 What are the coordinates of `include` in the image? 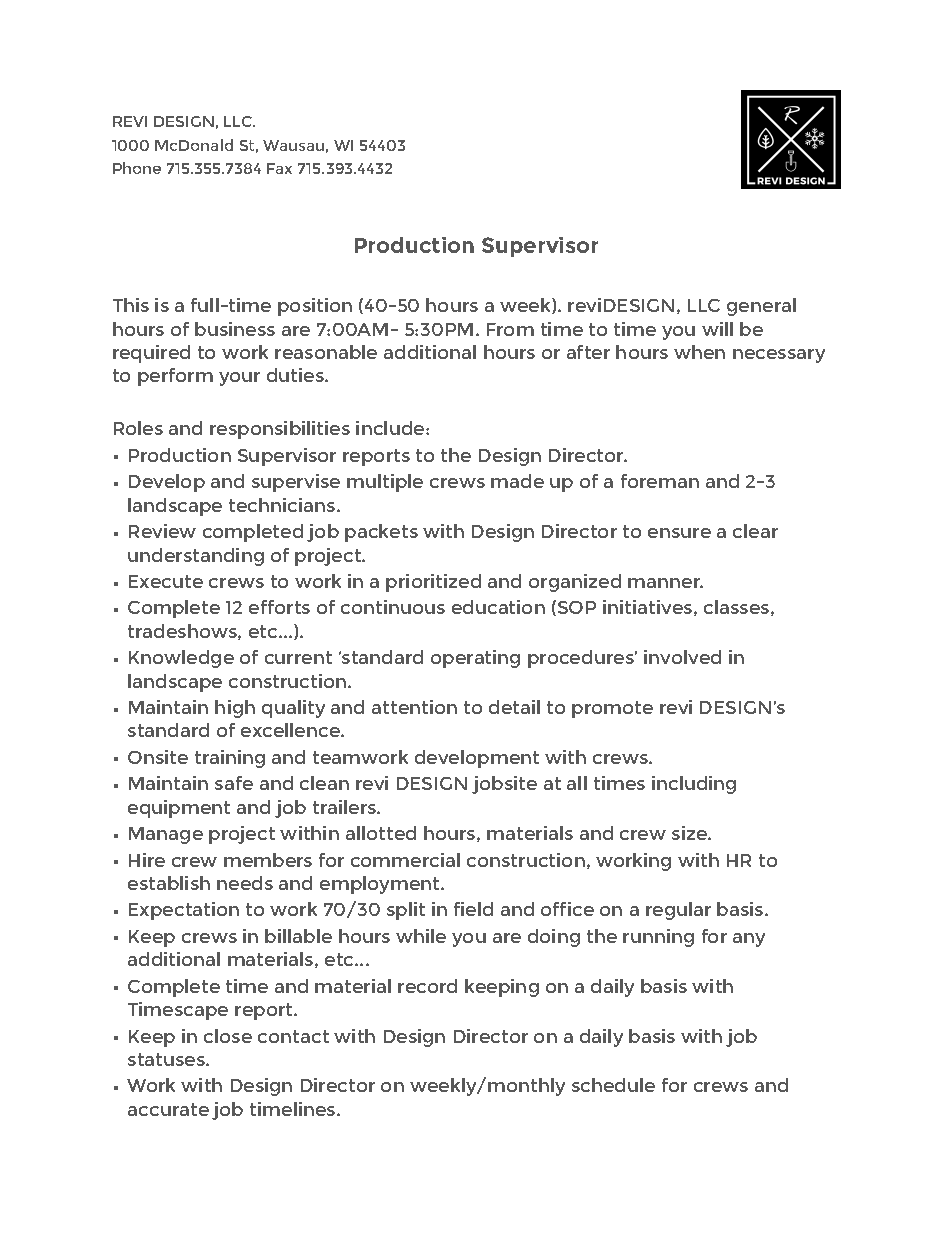 It's located at (391, 428).
